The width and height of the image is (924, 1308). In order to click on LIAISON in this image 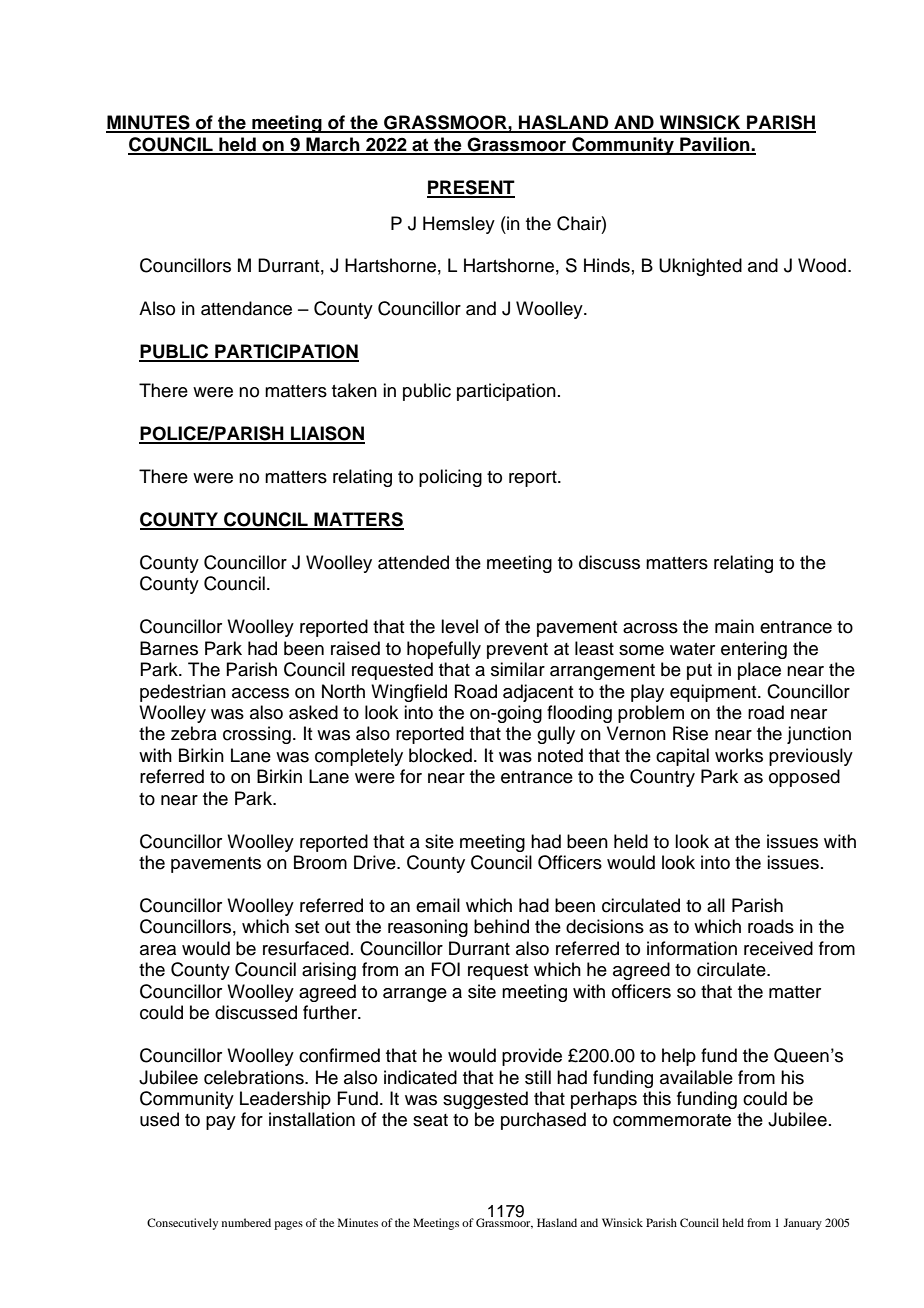, I will do `click(327, 434)`.
